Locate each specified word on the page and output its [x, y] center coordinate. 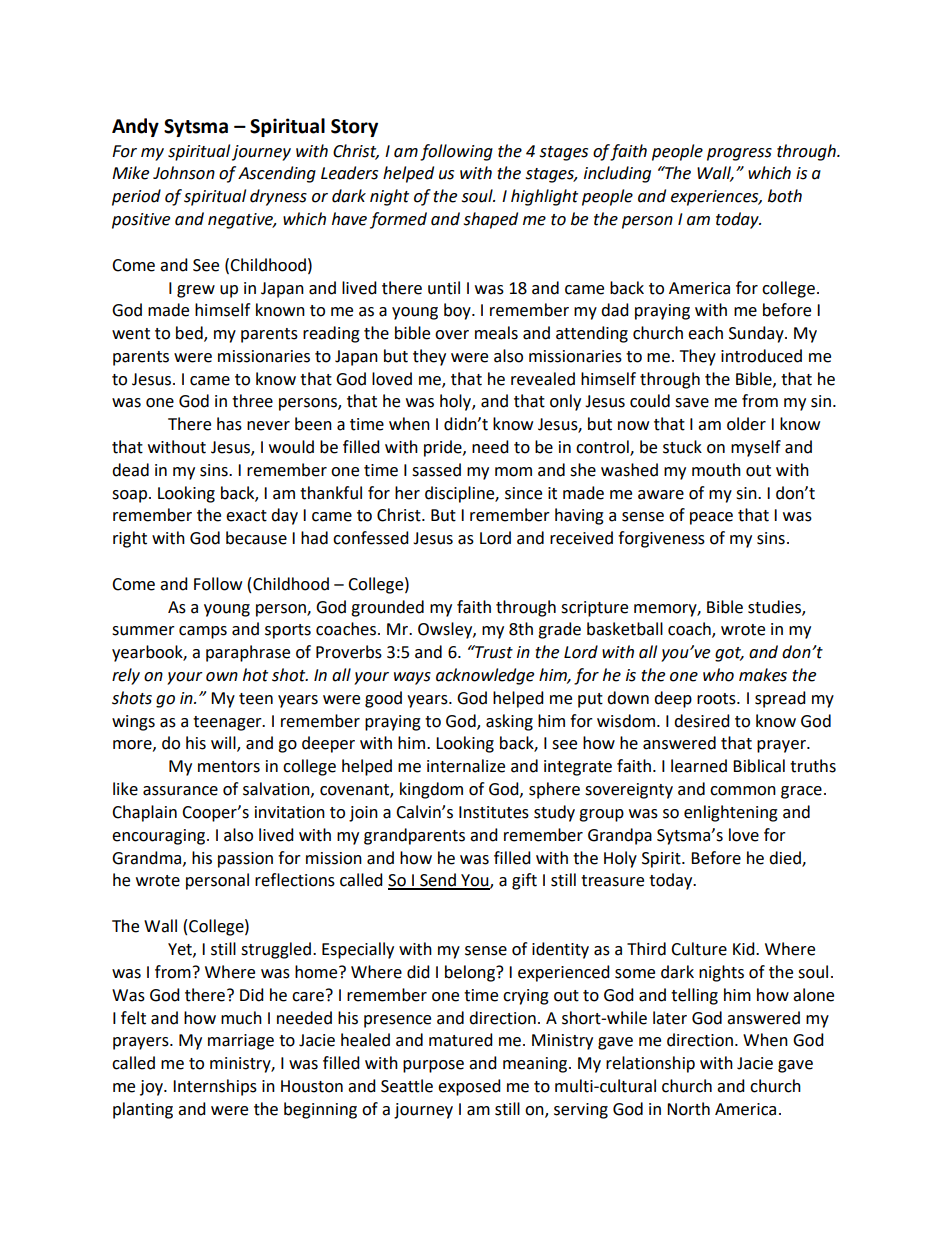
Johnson [184, 173]
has [229, 424]
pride [444, 448]
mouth [716, 470]
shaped [490, 220]
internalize [466, 766]
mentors [229, 767]
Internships [215, 1087]
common [743, 791]
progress [739, 154]
